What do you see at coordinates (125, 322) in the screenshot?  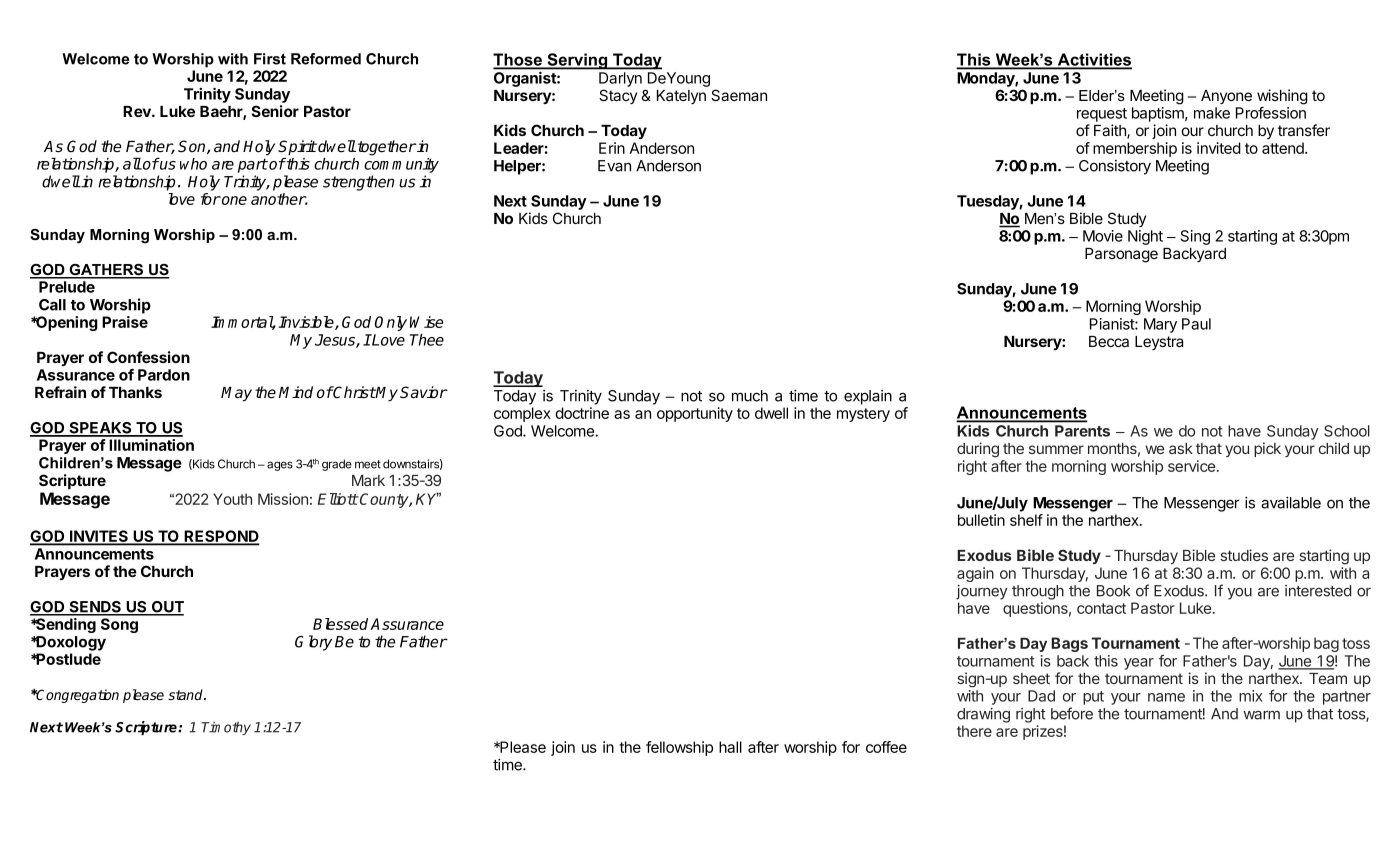 I see `Praise` at bounding box center [125, 322].
